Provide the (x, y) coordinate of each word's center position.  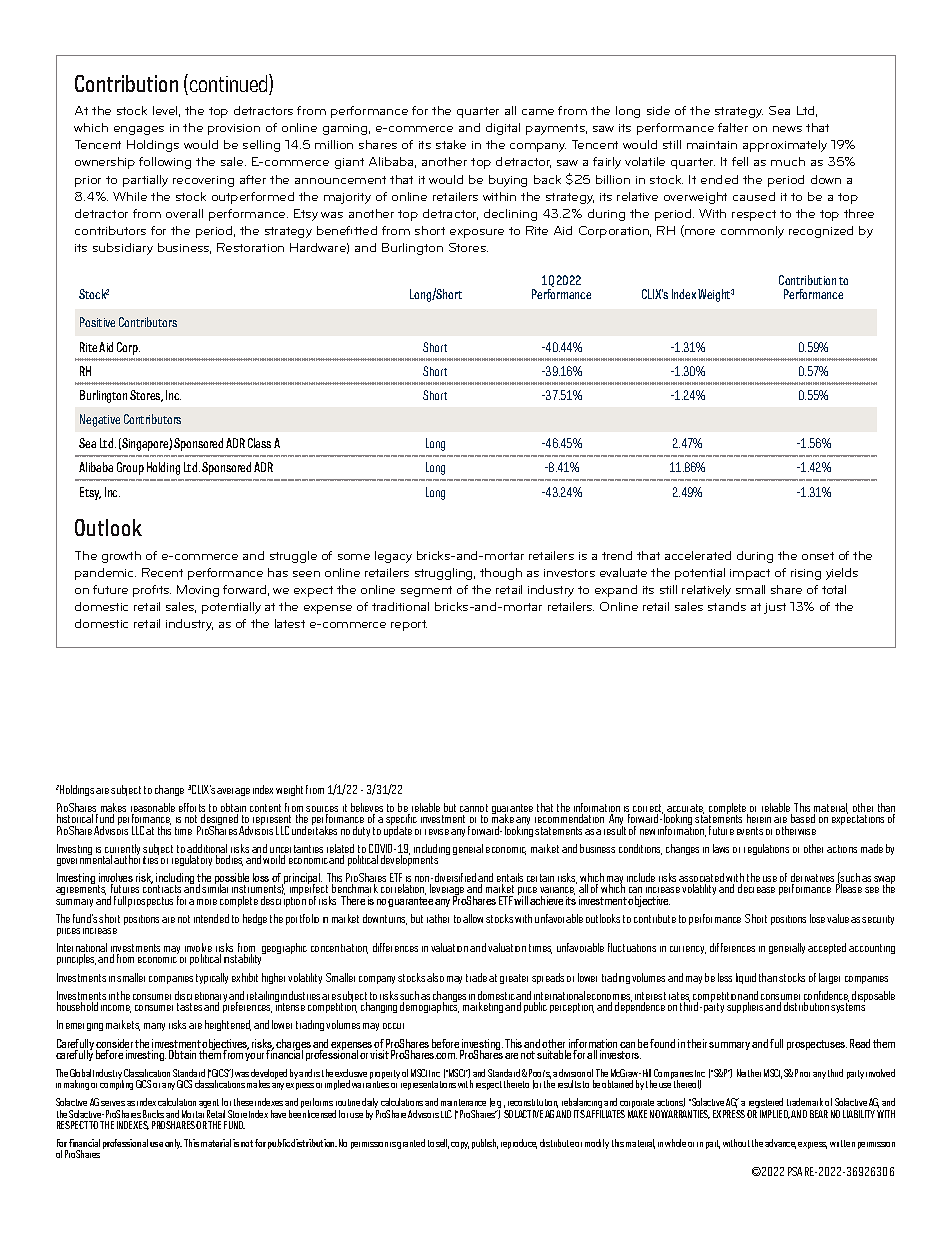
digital (503, 129)
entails (510, 879)
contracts (162, 889)
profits (152, 591)
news (787, 129)
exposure (477, 233)
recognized (821, 232)
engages (139, 130)
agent (209, 1105)
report (409, 625)
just (775, 608)
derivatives (814, 879)
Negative (100, 420)
